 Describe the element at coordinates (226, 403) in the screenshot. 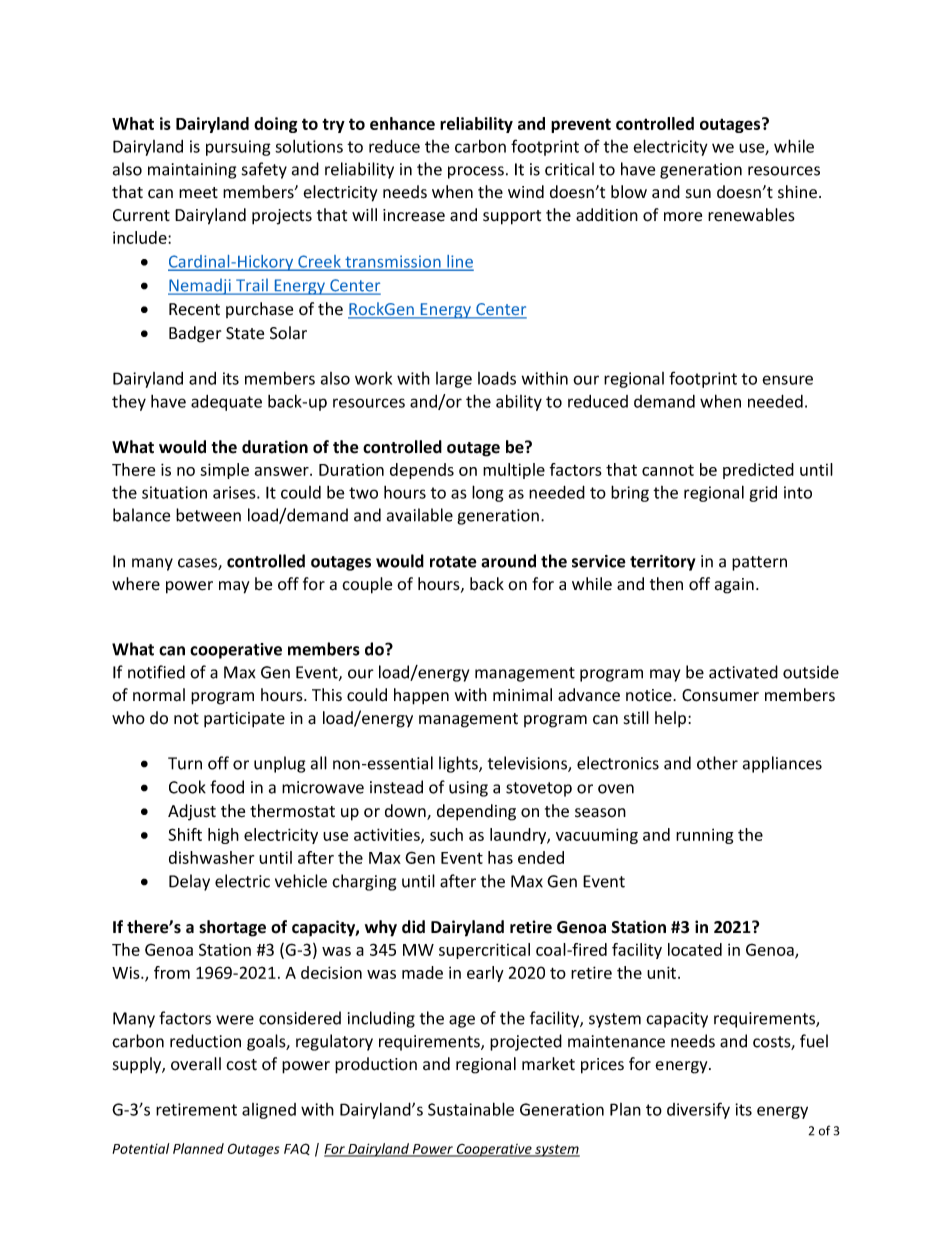

I see `adequate` at that location.
